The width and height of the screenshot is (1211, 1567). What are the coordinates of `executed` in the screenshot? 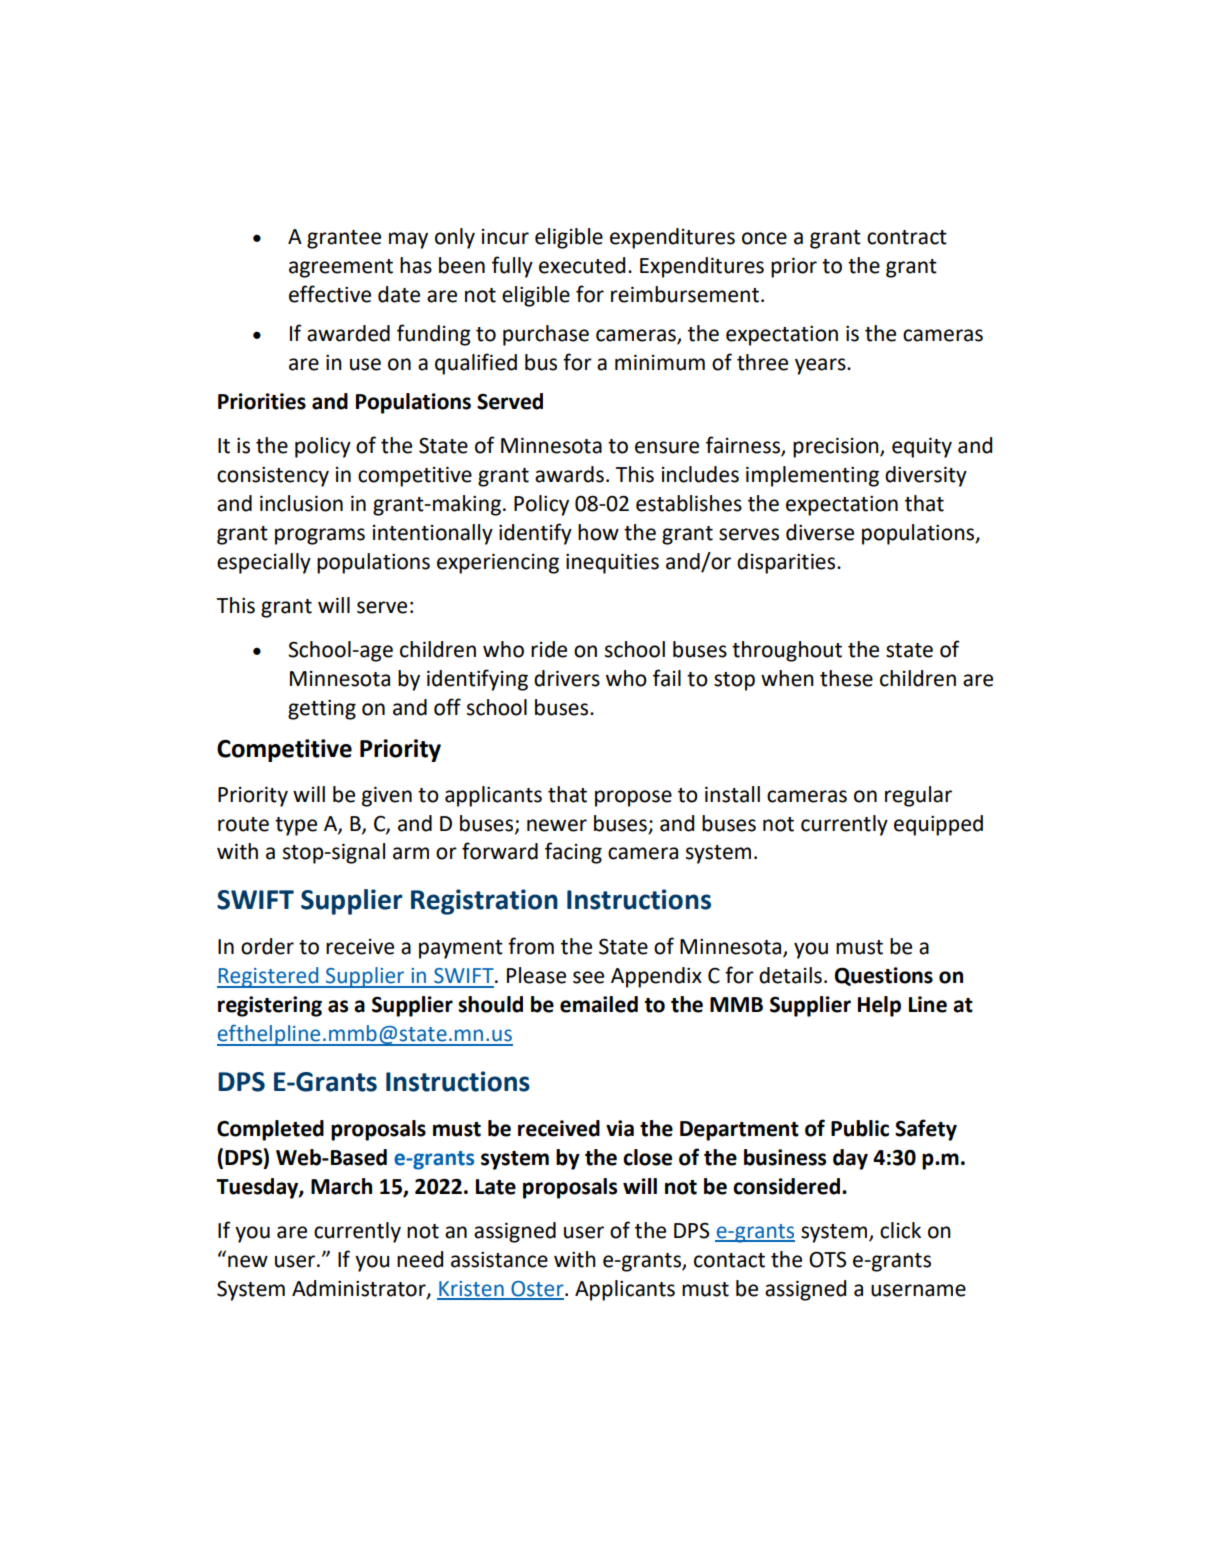 It's located at (582, 265).
